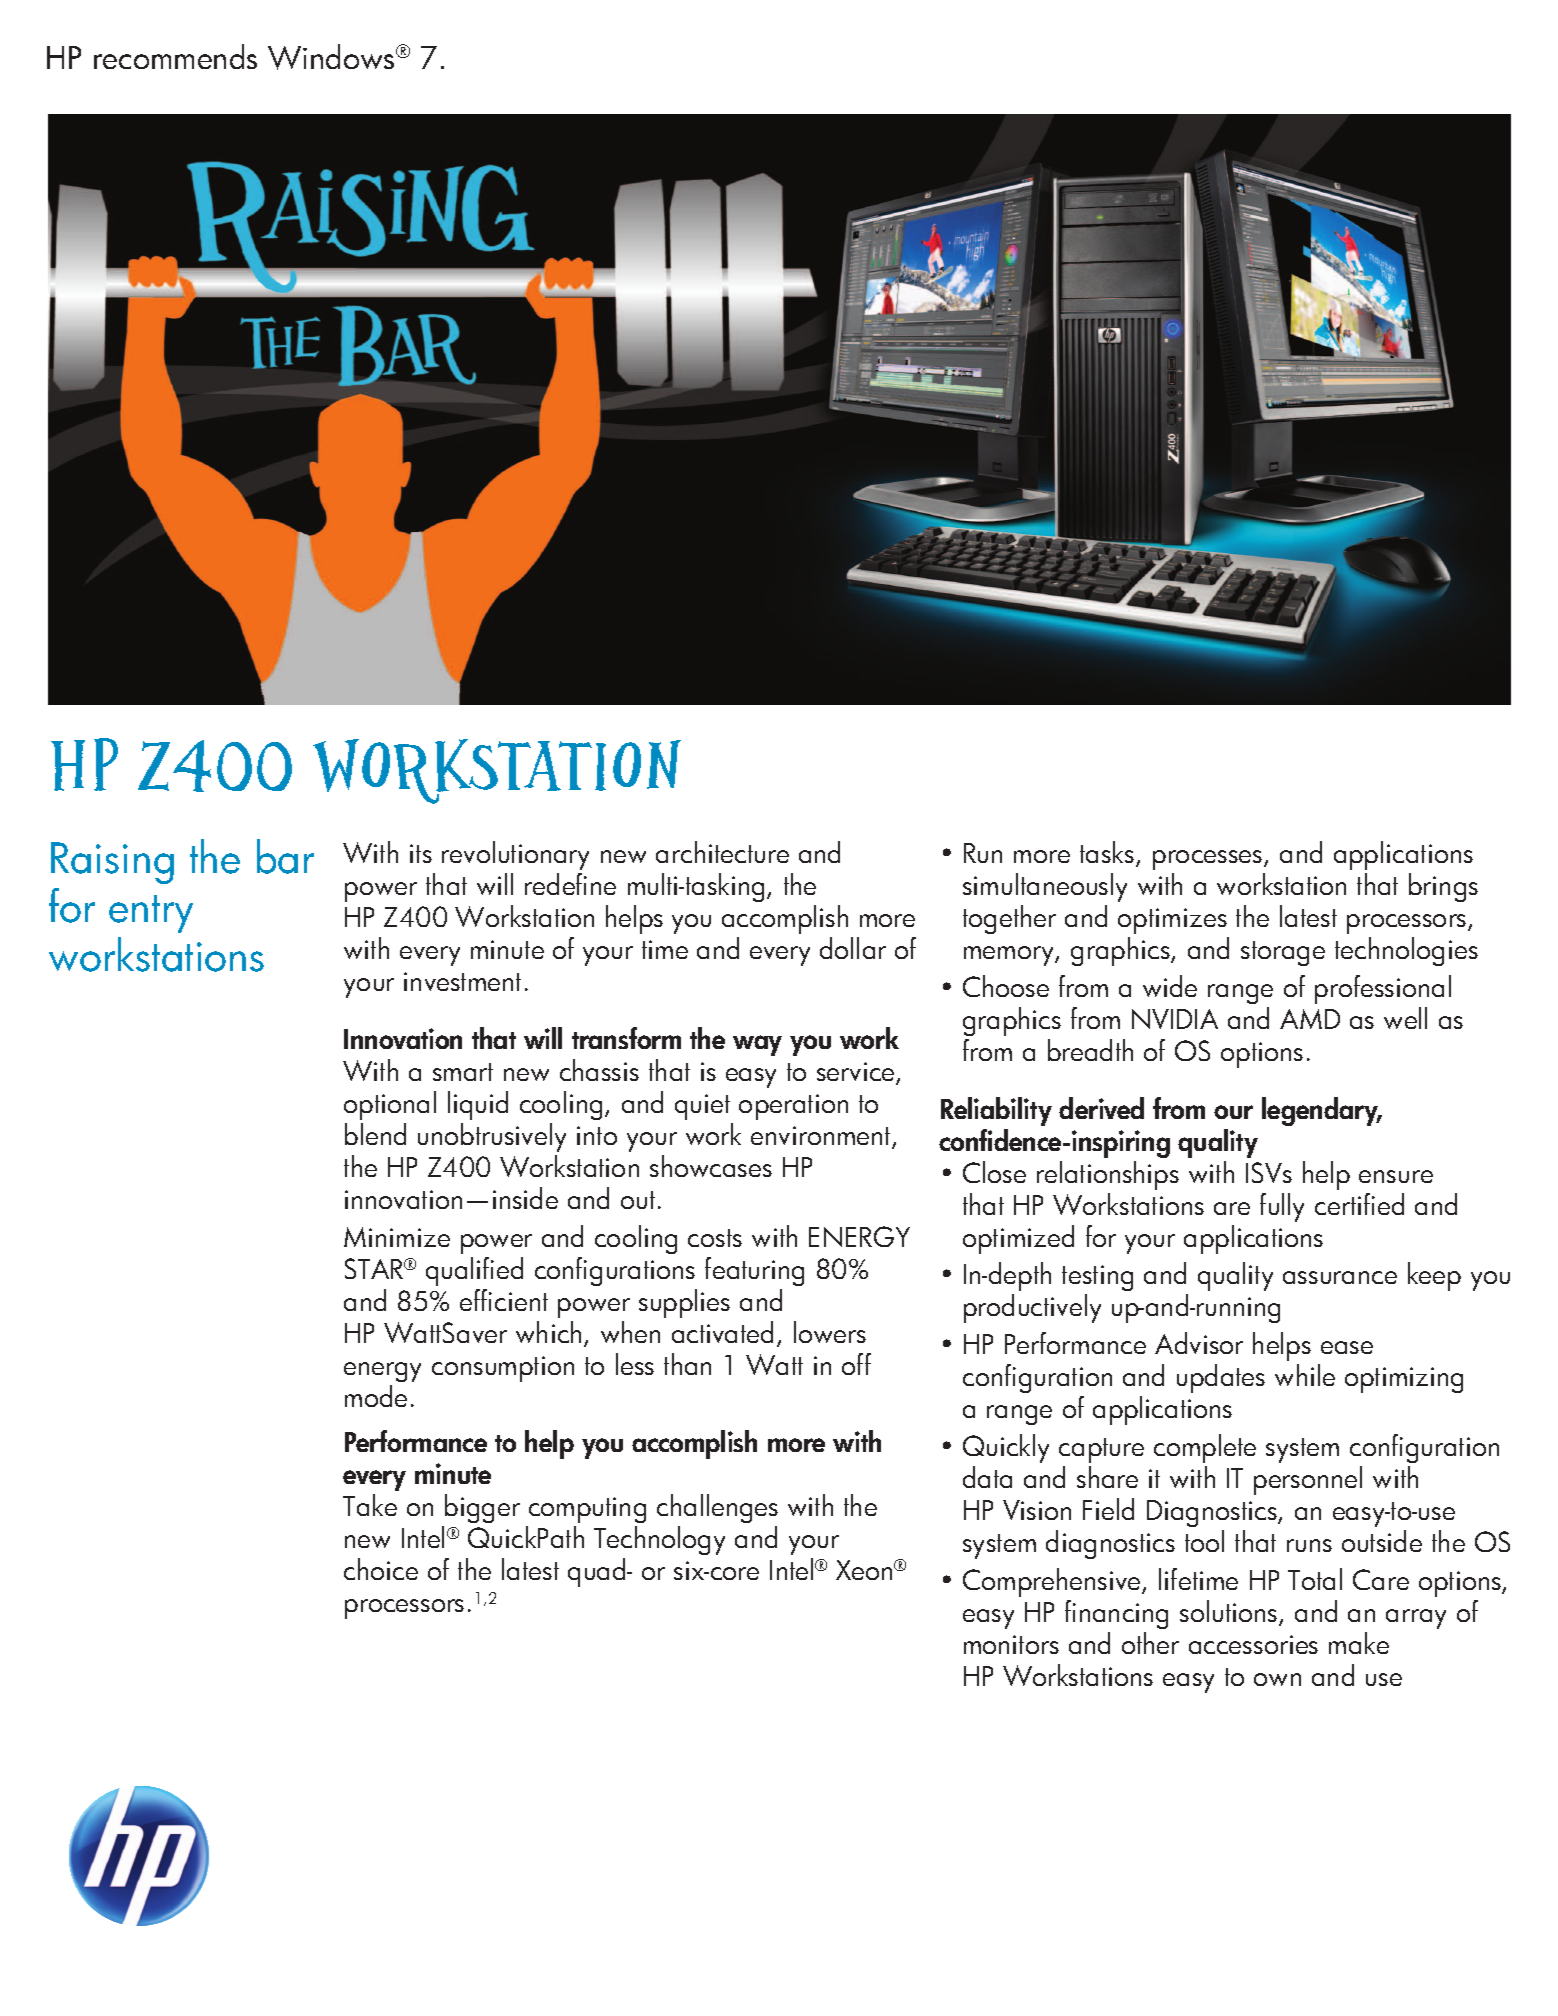 The width and height of the screenshot is (1558, 2016). I want to click on recommends, so click(175, 56).
